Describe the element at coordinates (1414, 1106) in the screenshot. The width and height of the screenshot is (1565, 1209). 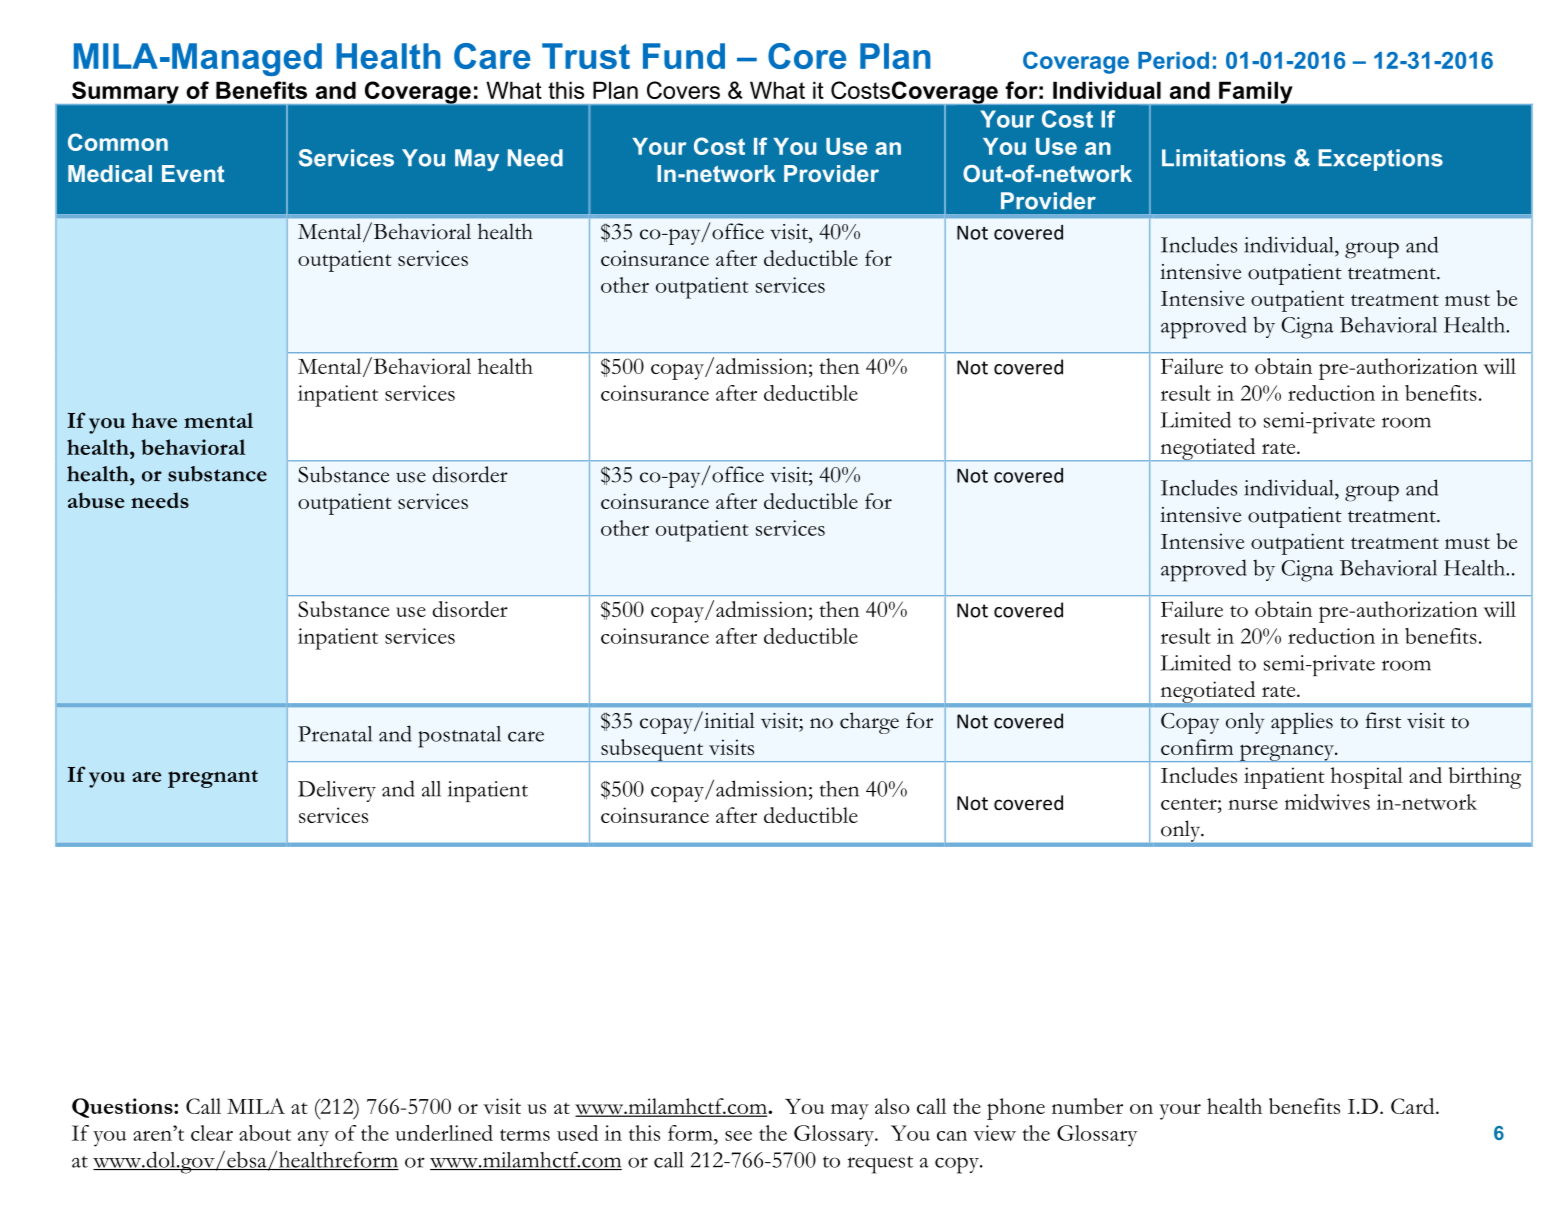
I see `Card` at that location.
